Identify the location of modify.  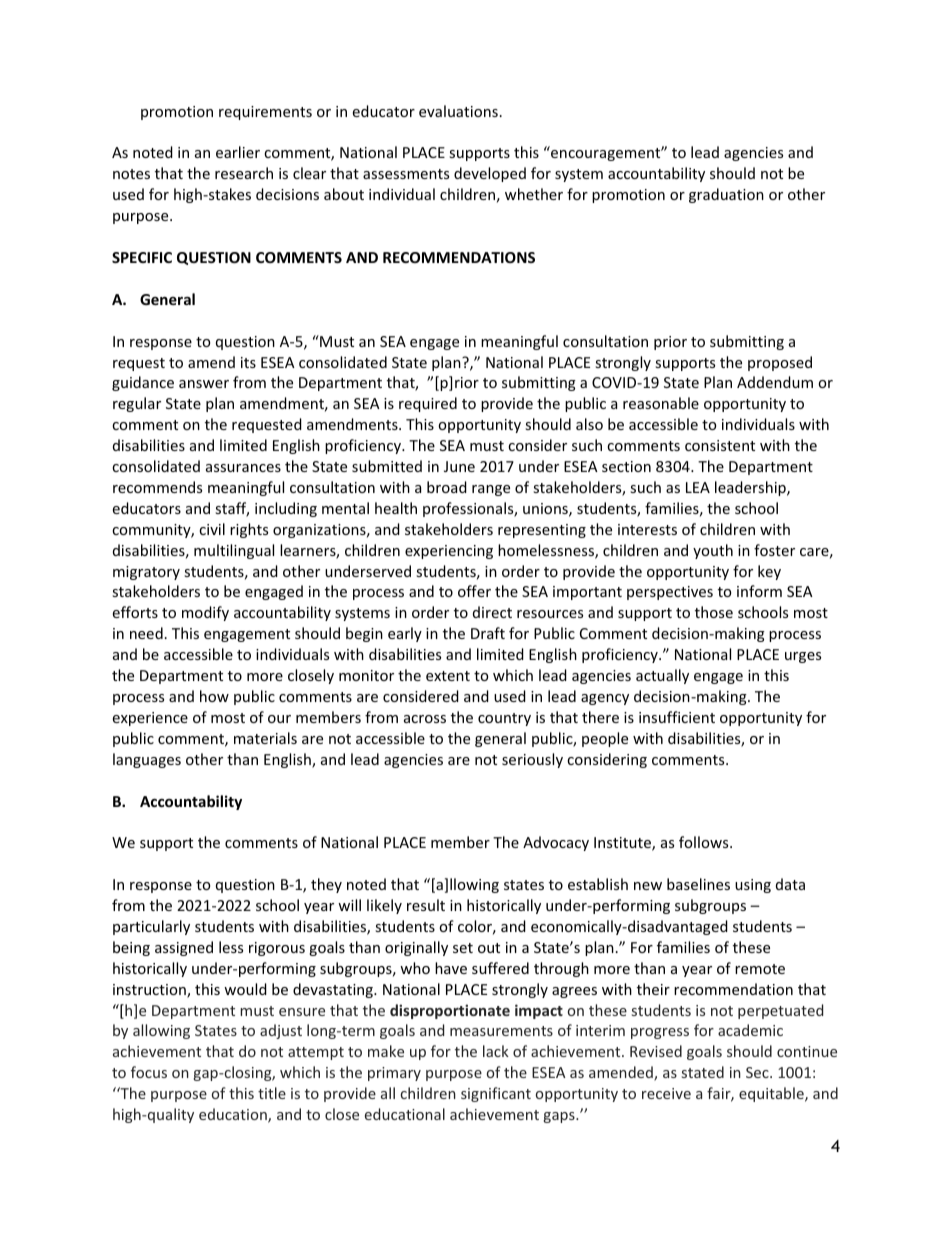
(205, 613).
